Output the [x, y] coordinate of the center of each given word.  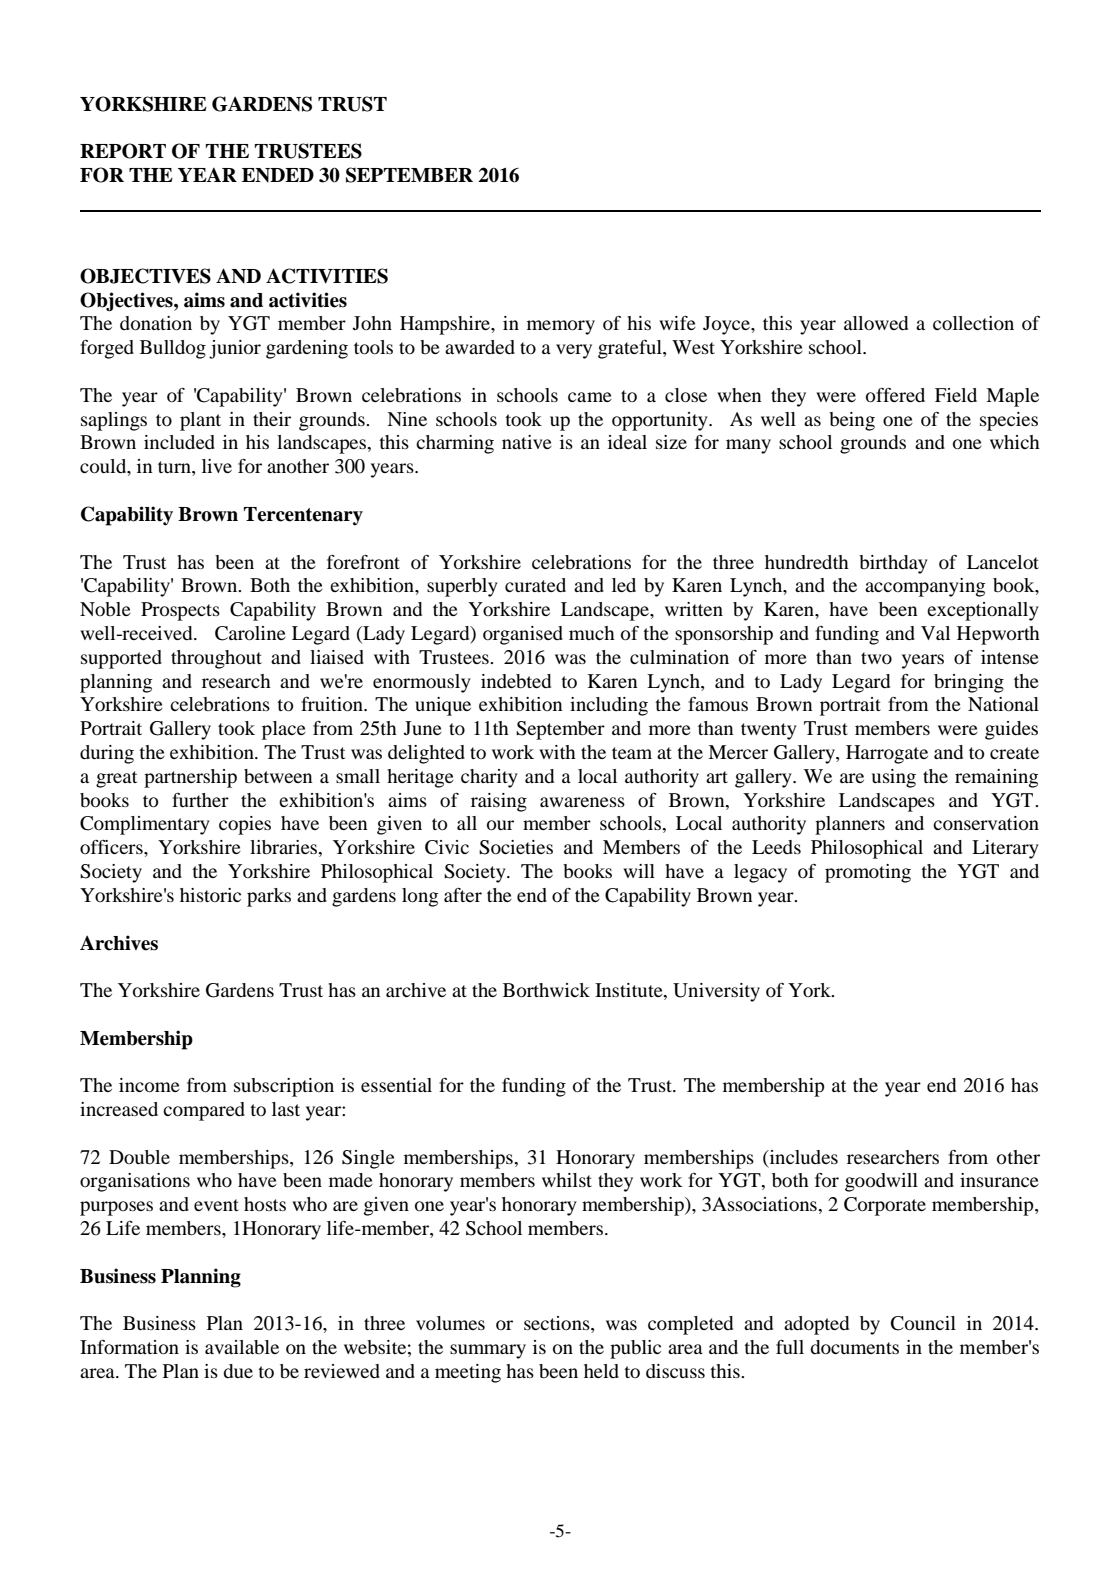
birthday [893, 564]
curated [535, 585]
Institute [630, 991]
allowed [876, 323]
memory [561, 327]
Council [923, 1323]
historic [210, 895]
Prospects [180, 611]
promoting [868, 873]
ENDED [278, 175]
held [601, 1371]
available [242, 1347]
